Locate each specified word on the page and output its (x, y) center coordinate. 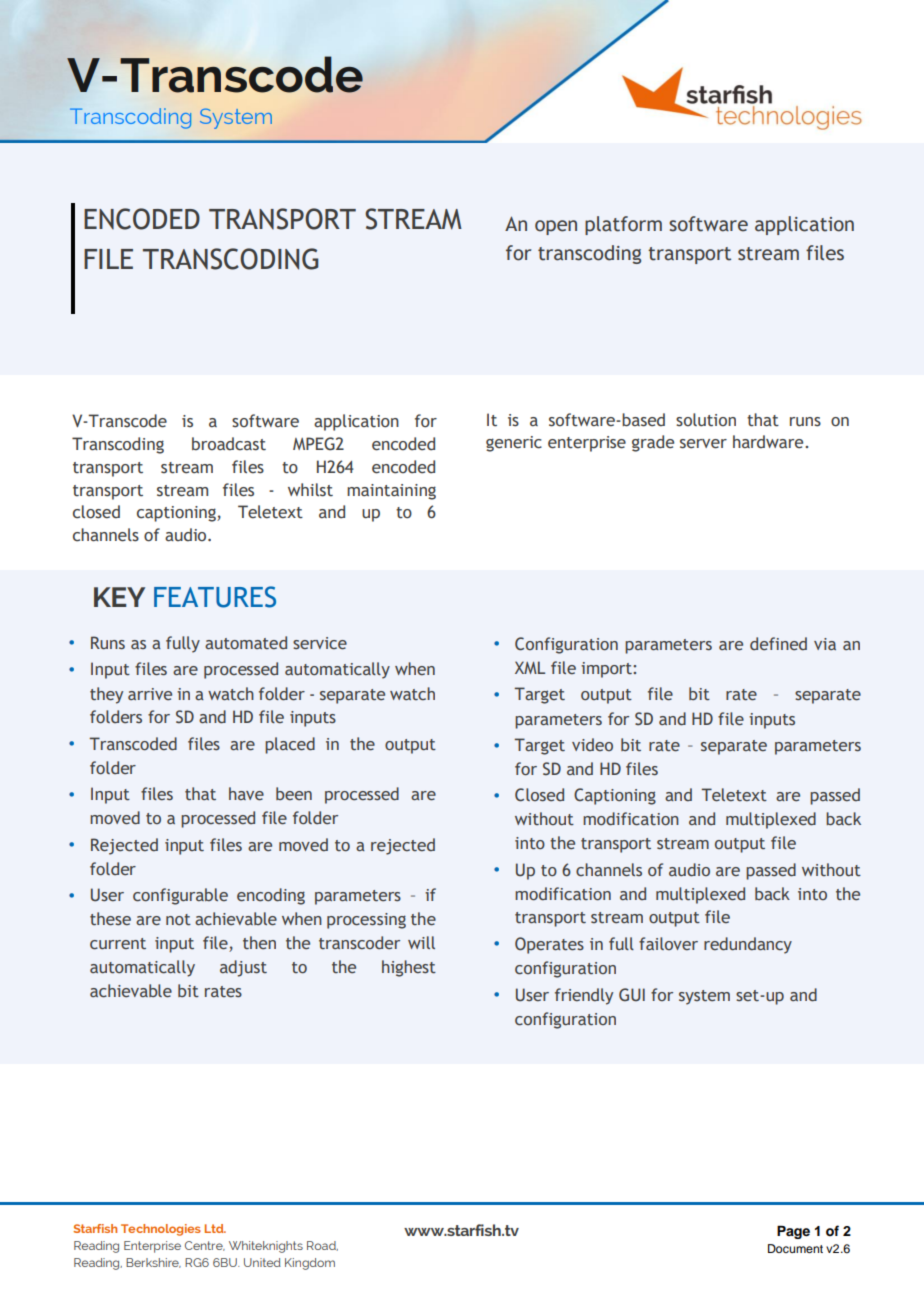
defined (778, 643)
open (556, 227)
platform (623, 225)
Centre (205, 1246)
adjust (243, 968)
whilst (310, 490)
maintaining (391, 492)
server (703, 444)
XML (530, 667)
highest (409, 968)
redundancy (748, 945)
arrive (150, 694)
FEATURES (215, 597)
